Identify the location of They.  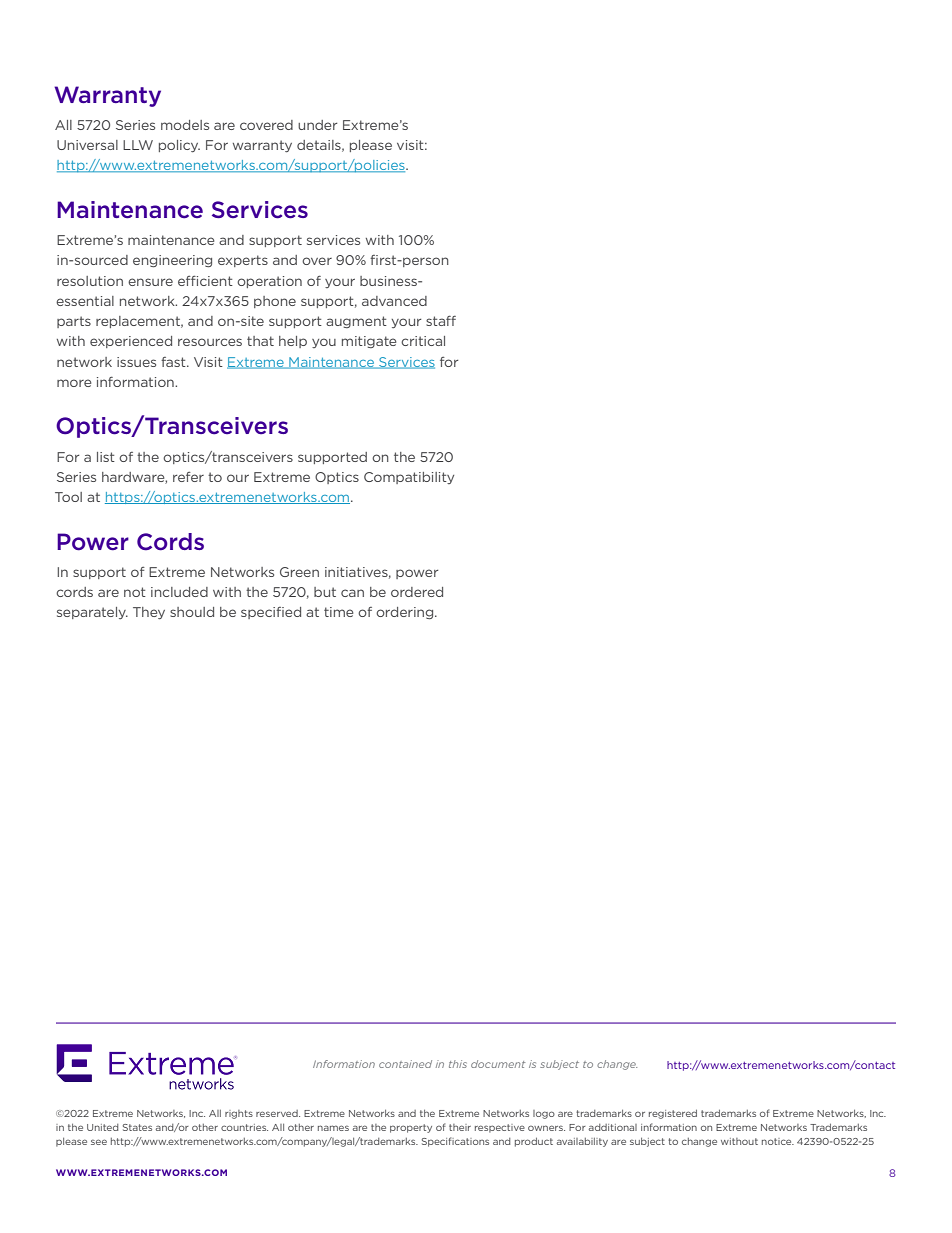
(149, 613).
